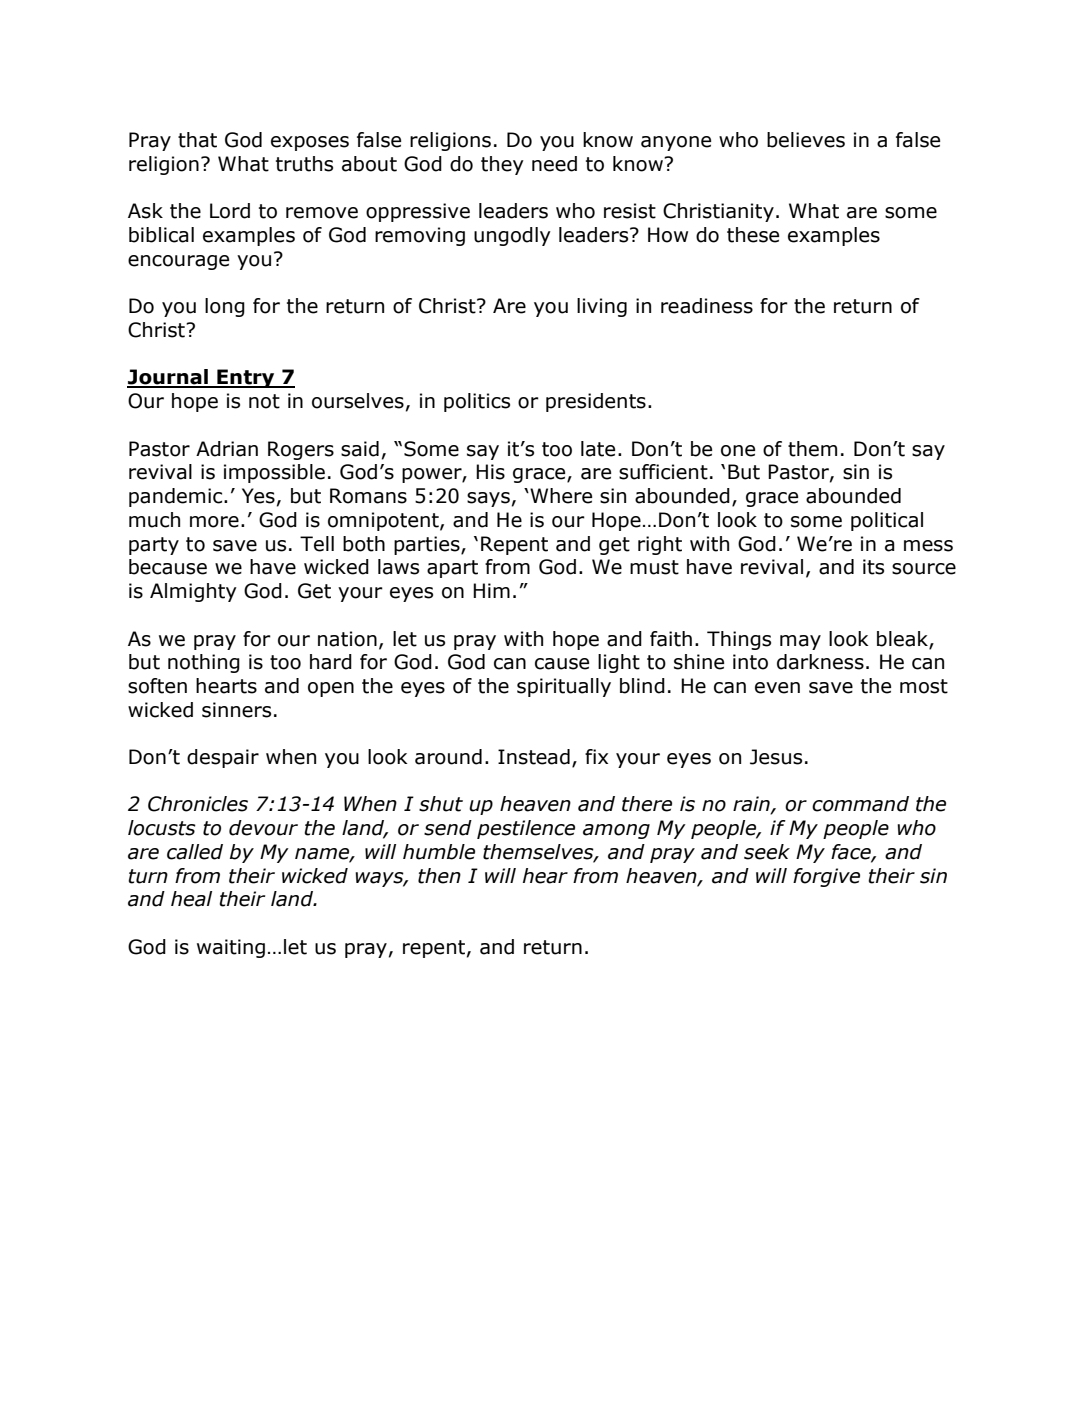 This page has width=1086, height=1405. What do you see at coordinates (195, 852) in the page?
I see `called` at bounding box center [195, 852].
